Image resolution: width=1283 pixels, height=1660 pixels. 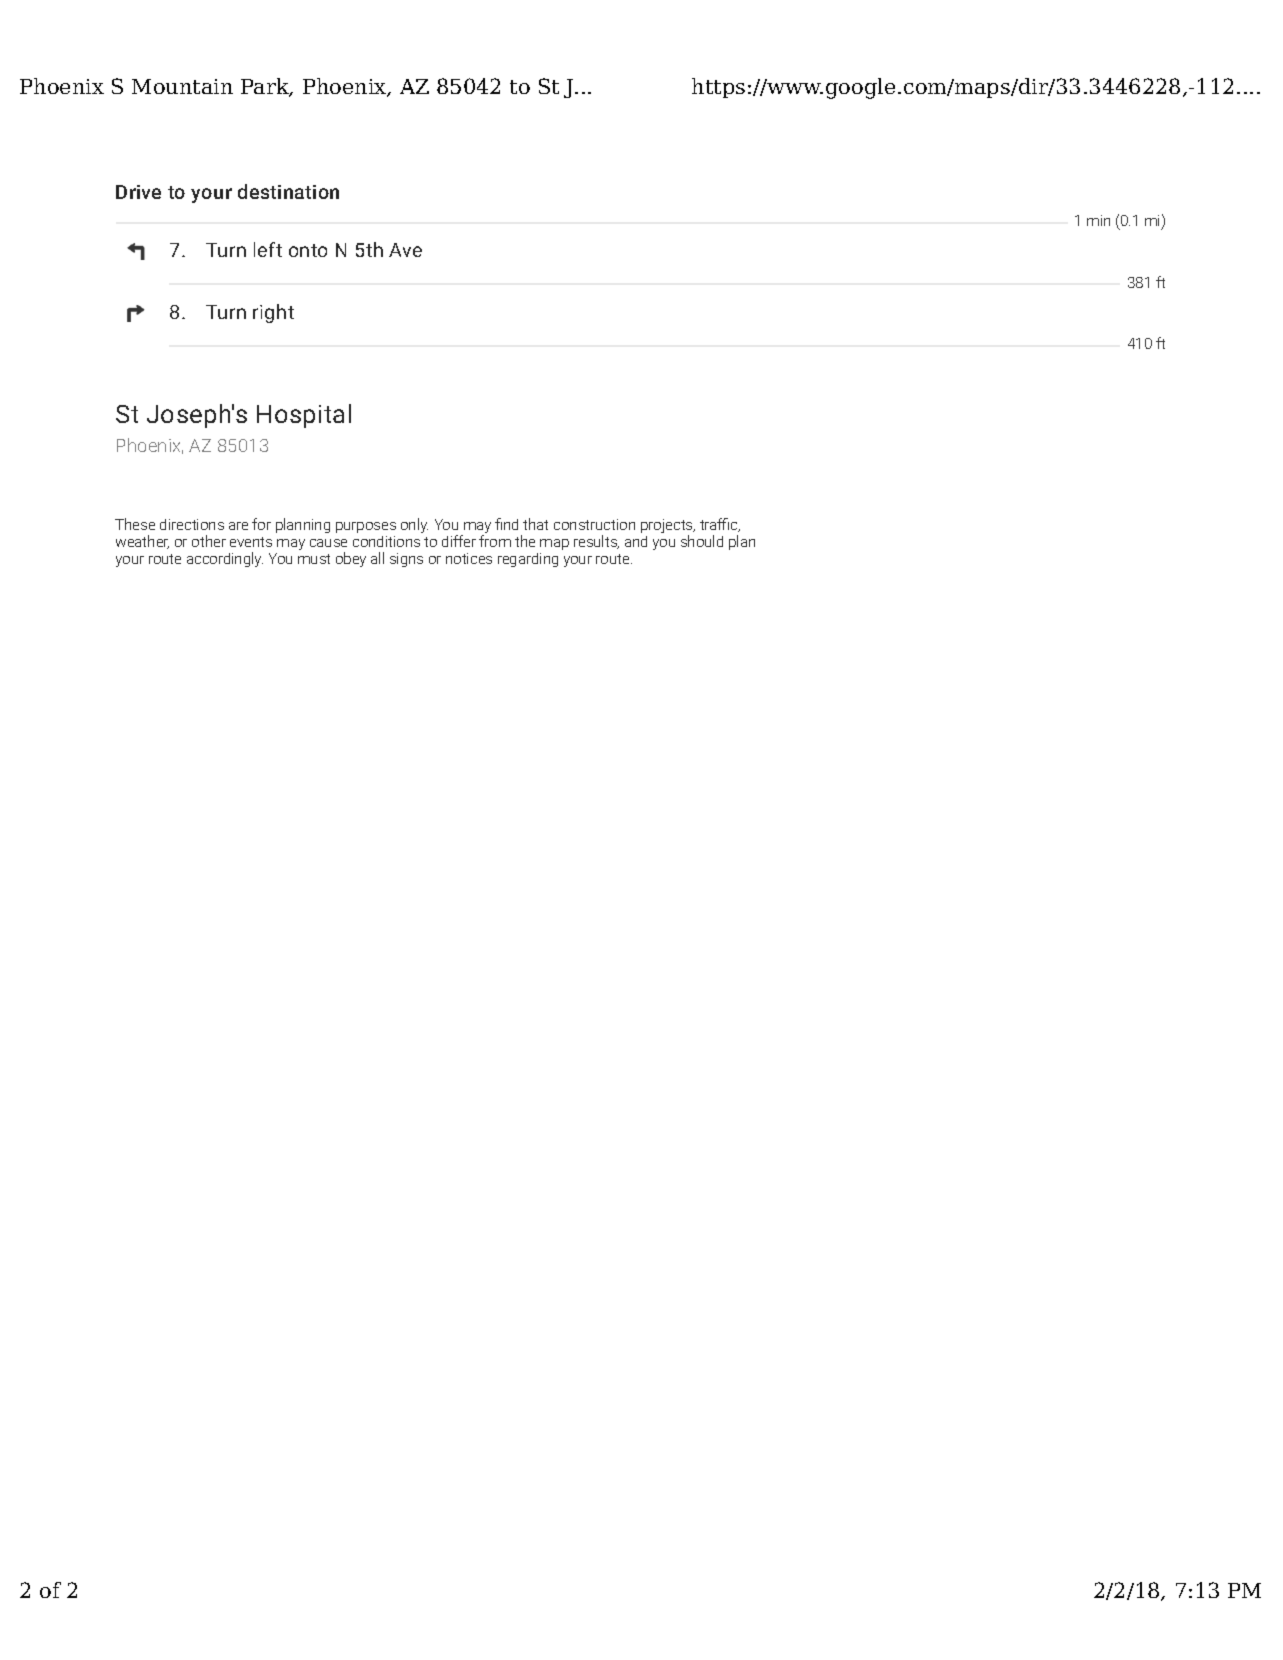 I want to click on events, so click(x=251, y=542).
